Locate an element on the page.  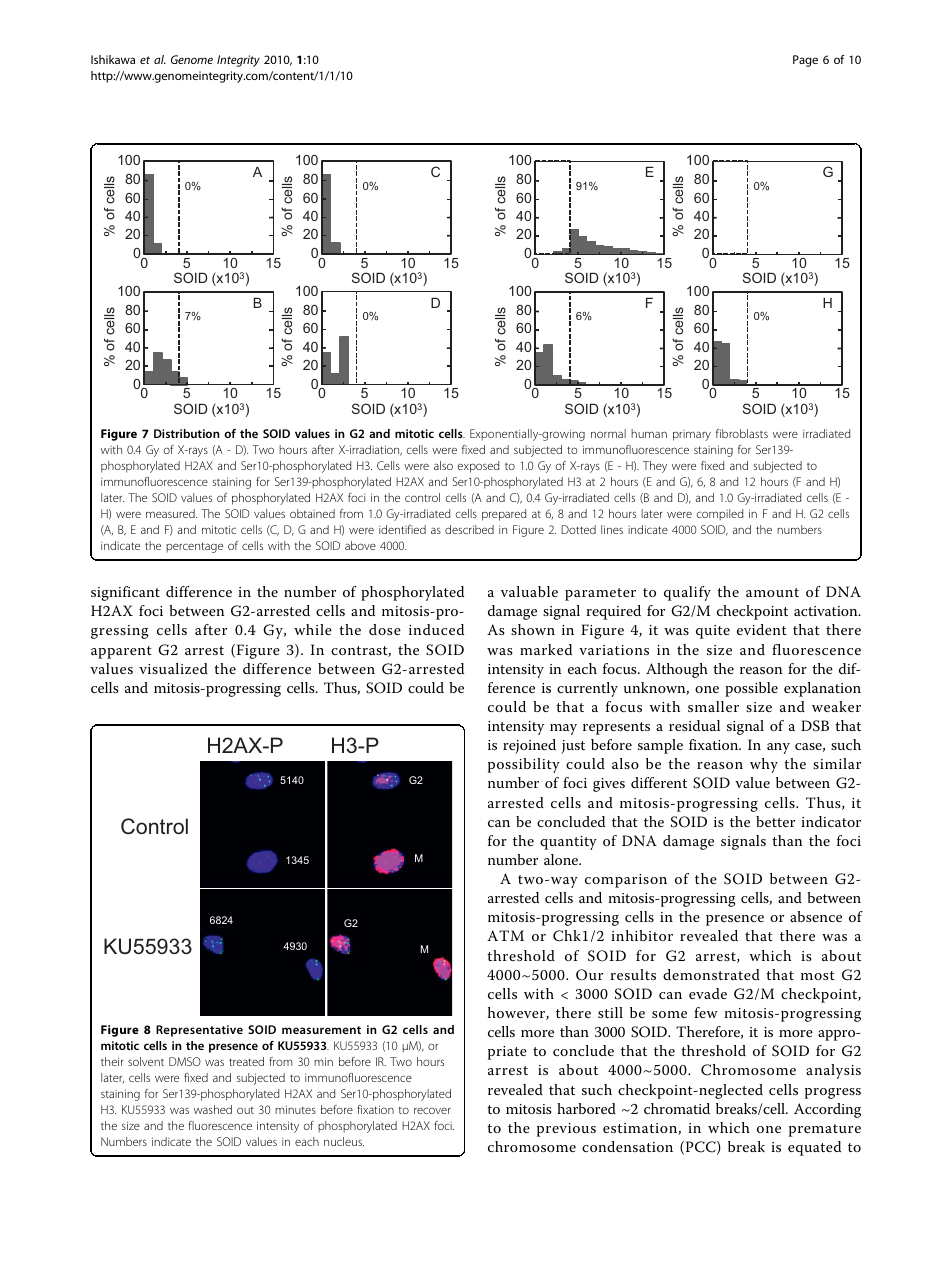
Ishikawa is located at coordinates (113, 59).
